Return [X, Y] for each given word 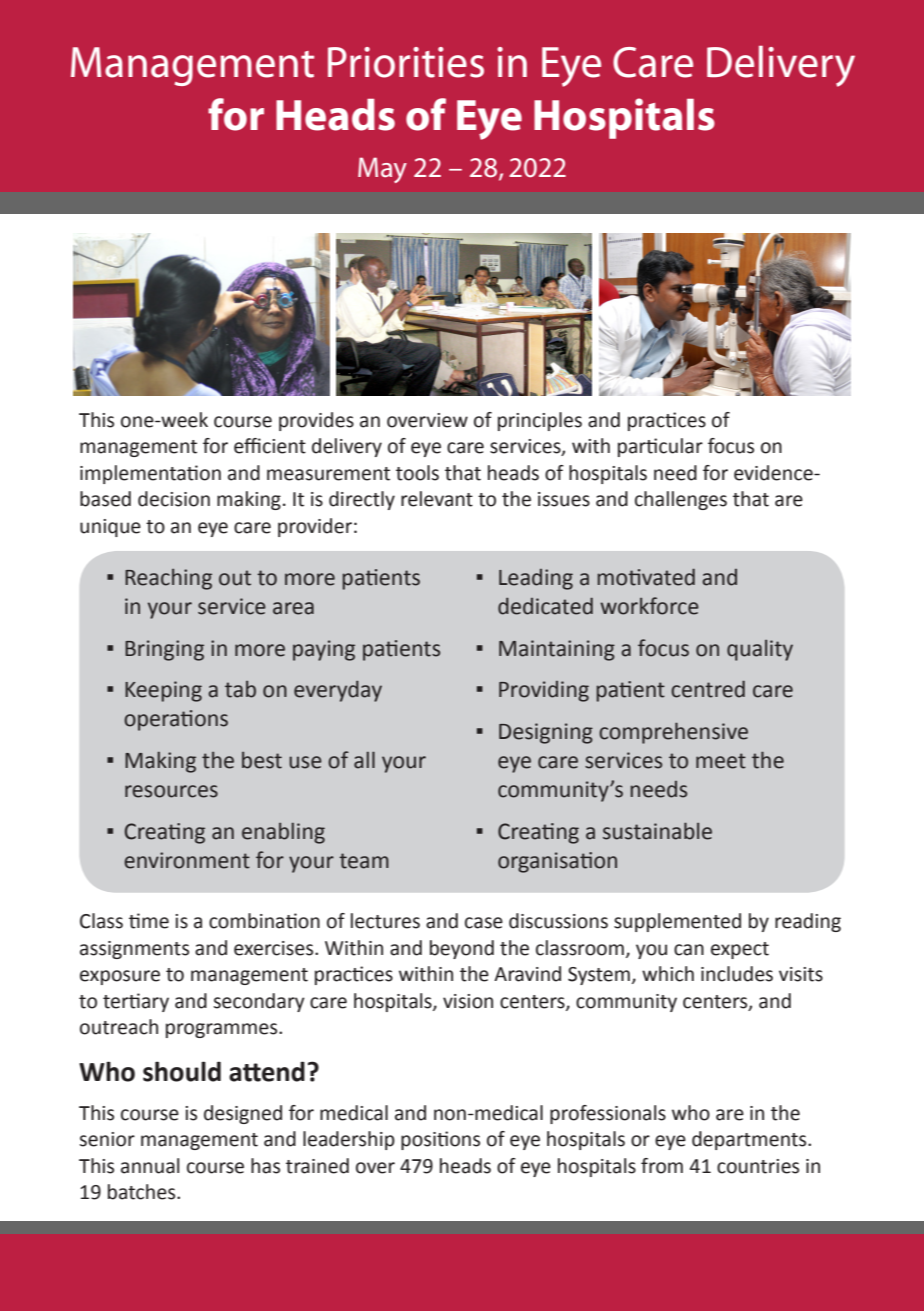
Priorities [406, 62]
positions [440, 1140]
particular [660, 447]
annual [150, 1166]
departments [750, 1140]
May [382, 170]
